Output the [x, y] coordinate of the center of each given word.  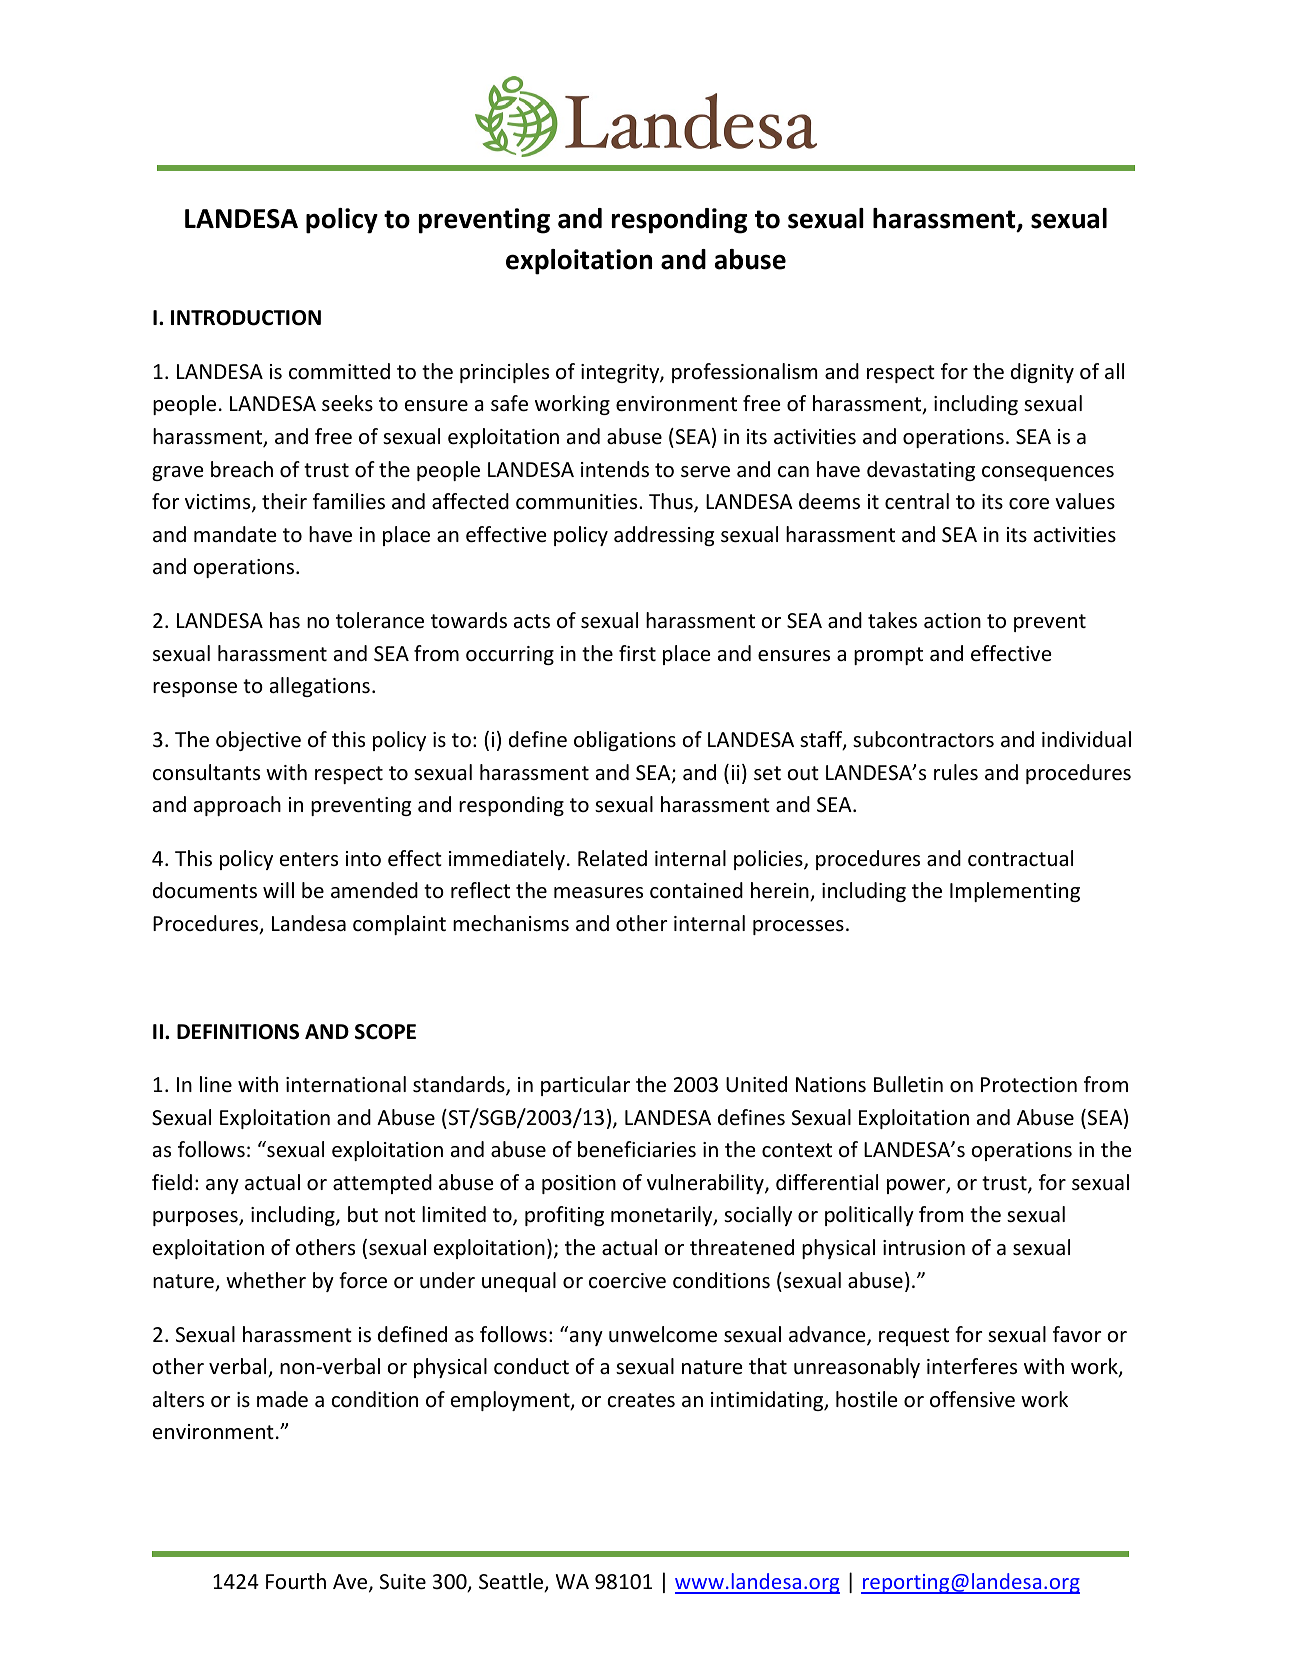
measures [598, 893]
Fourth [296, 1581]
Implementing [1015, 892]
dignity [1042, 373]
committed [339, 371]
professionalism [744, 373]
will [278, 890]
